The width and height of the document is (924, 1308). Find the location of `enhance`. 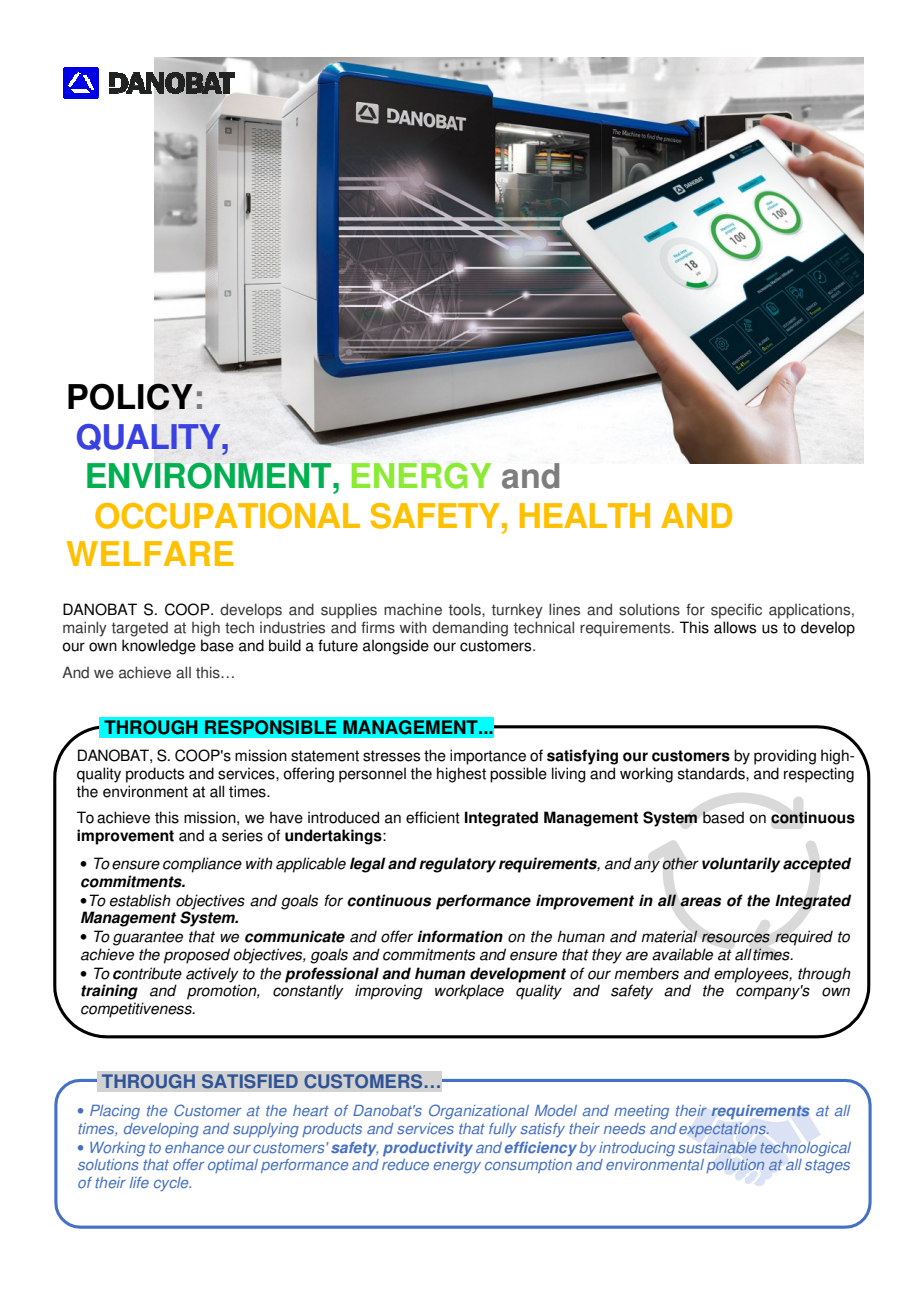

enhance is located at coordinates (194, 1147).
